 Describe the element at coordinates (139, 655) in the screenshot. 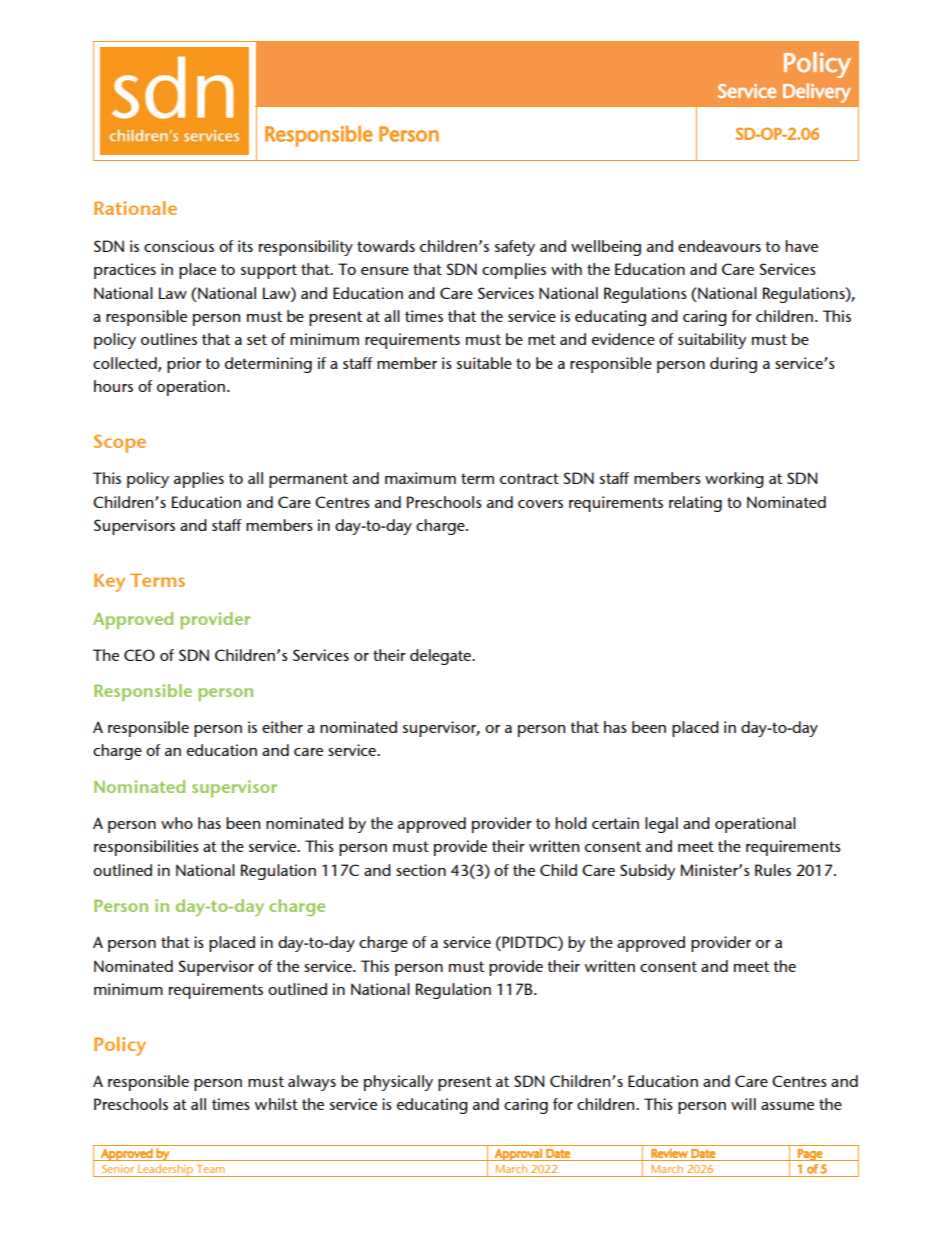

I see `CEO` at that location.
